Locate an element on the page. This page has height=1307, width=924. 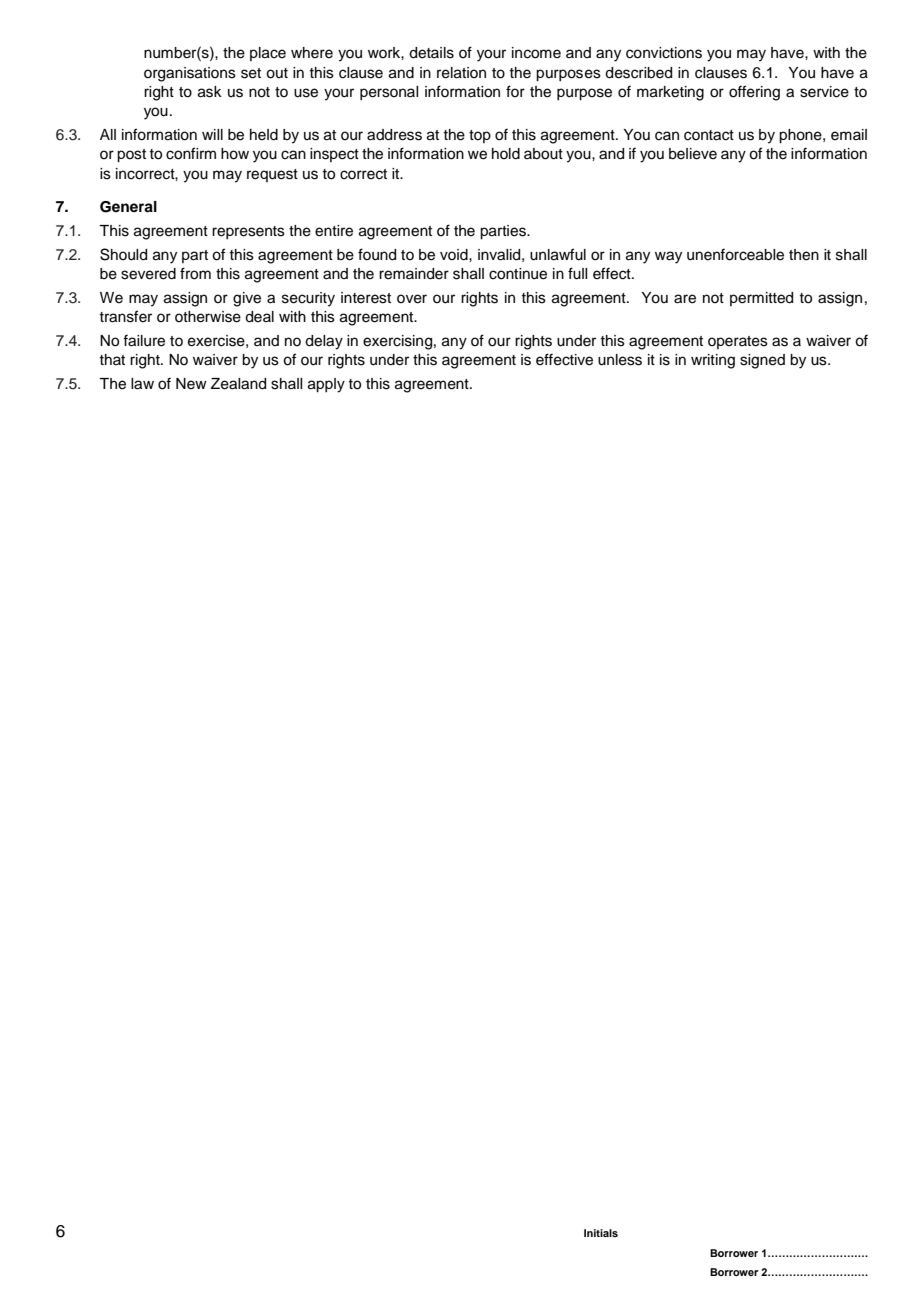
relation is located at coordinates (461, 73).
